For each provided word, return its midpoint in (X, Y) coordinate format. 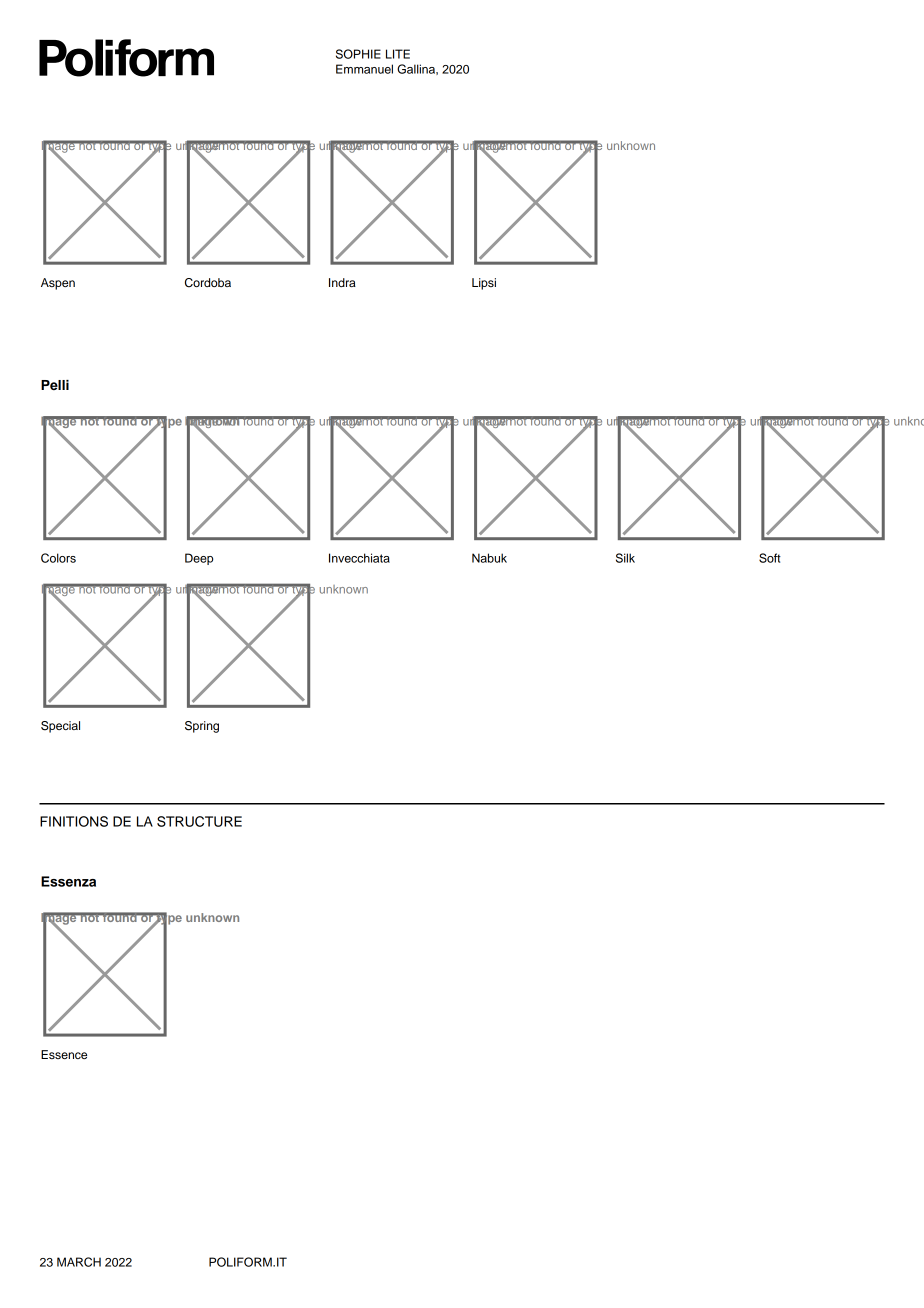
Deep (199, 559)
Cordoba (208, 283)
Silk (625, 558)
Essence (64, 1054)
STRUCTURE (199, 821)
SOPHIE (358, 54)
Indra (342, 282)
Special (60, 727)
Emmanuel (364, 69)
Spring (202, 727)
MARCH (79, 1262)
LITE (398, 54)
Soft (770, 558)
